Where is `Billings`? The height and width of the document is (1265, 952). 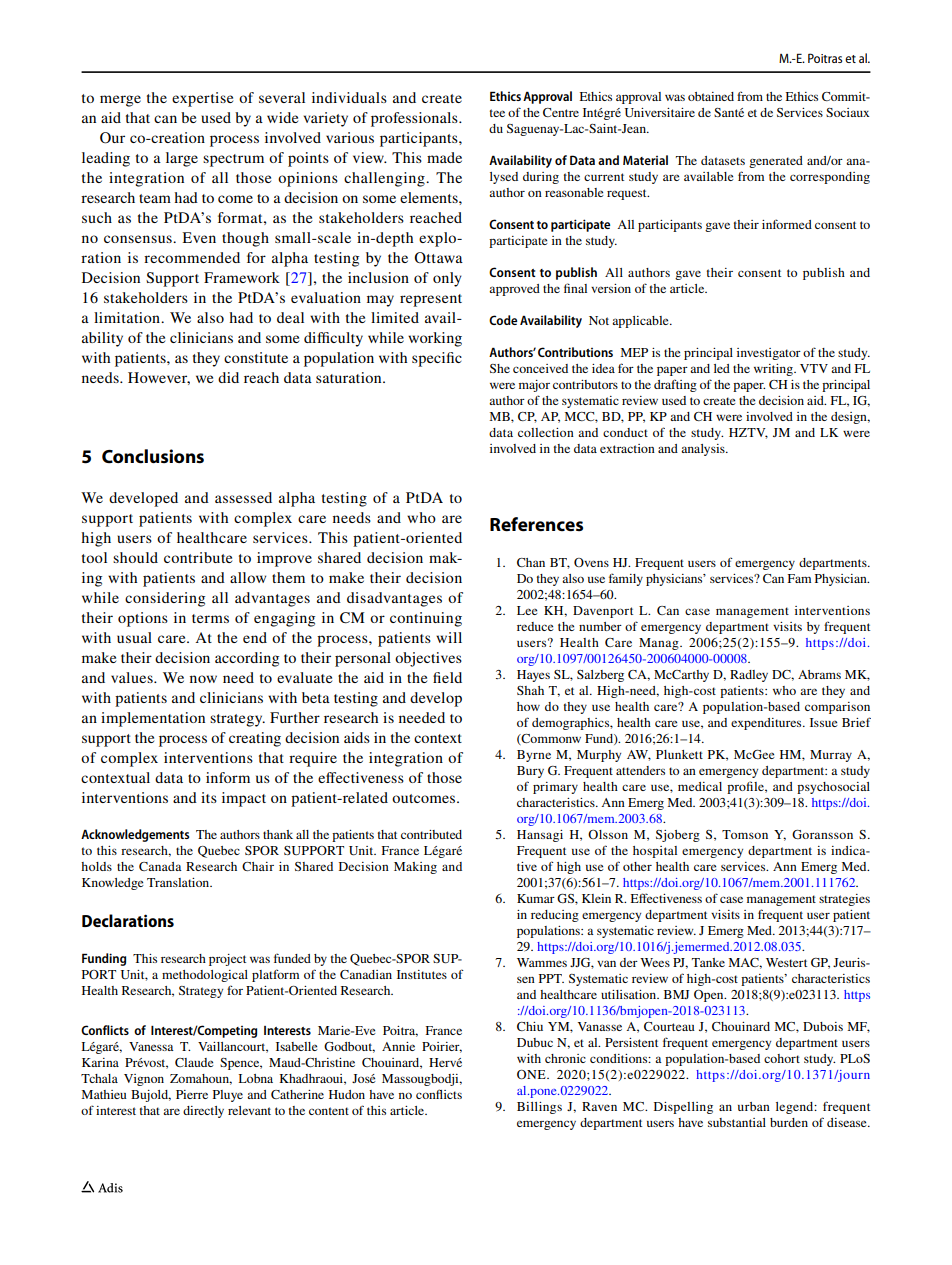
Billings is located at coordinates (539, 1108).
